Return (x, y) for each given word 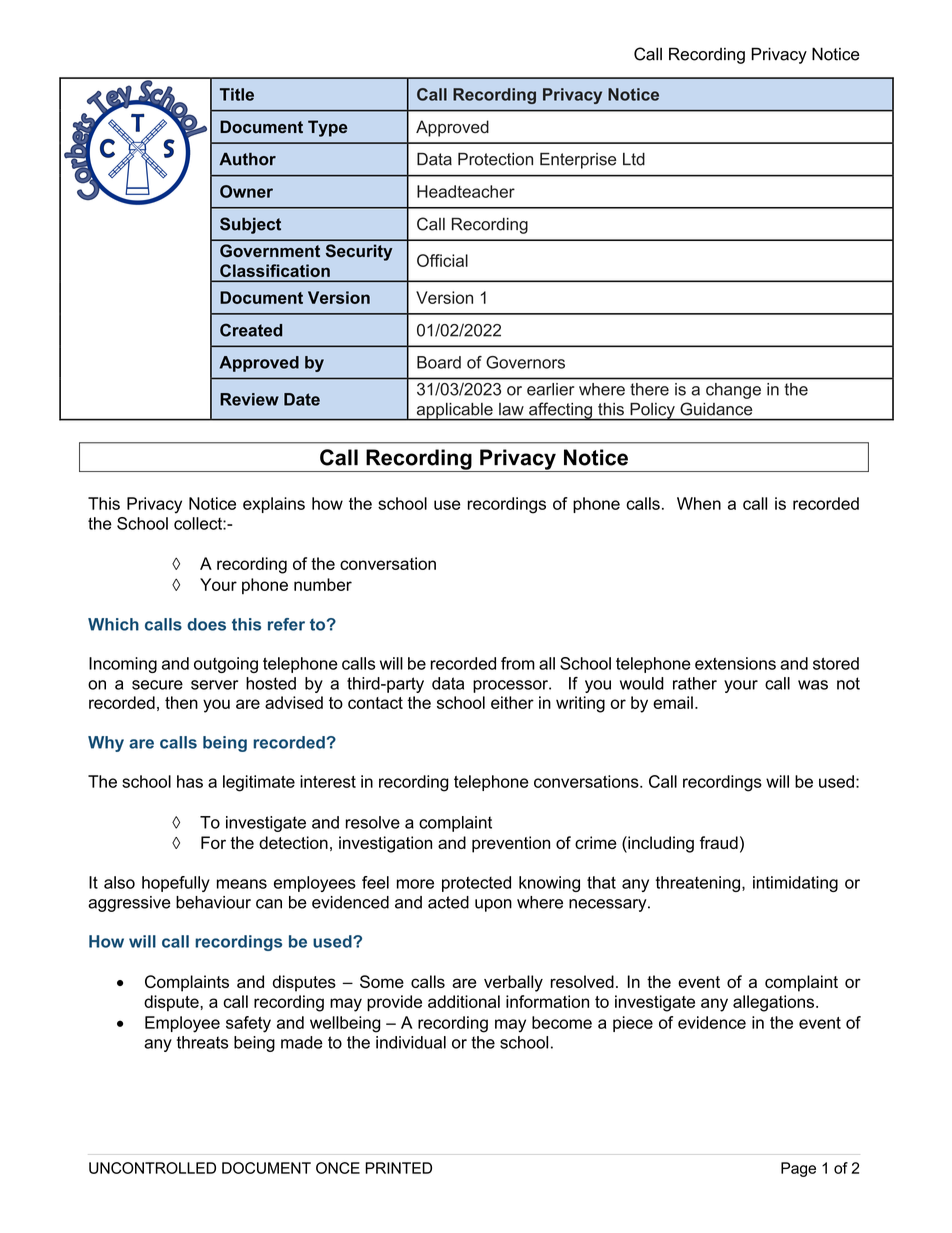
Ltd (634, 159)
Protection (495, 159)
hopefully (176, 884)
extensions (735, 663)
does (206, 624)
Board (439, 362)
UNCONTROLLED (152, 1168)
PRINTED (398, 1168)
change (733, 391)
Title (237, 94)
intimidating (795, 884)
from (518, 663)
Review (249, 399)
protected (476, 884)
